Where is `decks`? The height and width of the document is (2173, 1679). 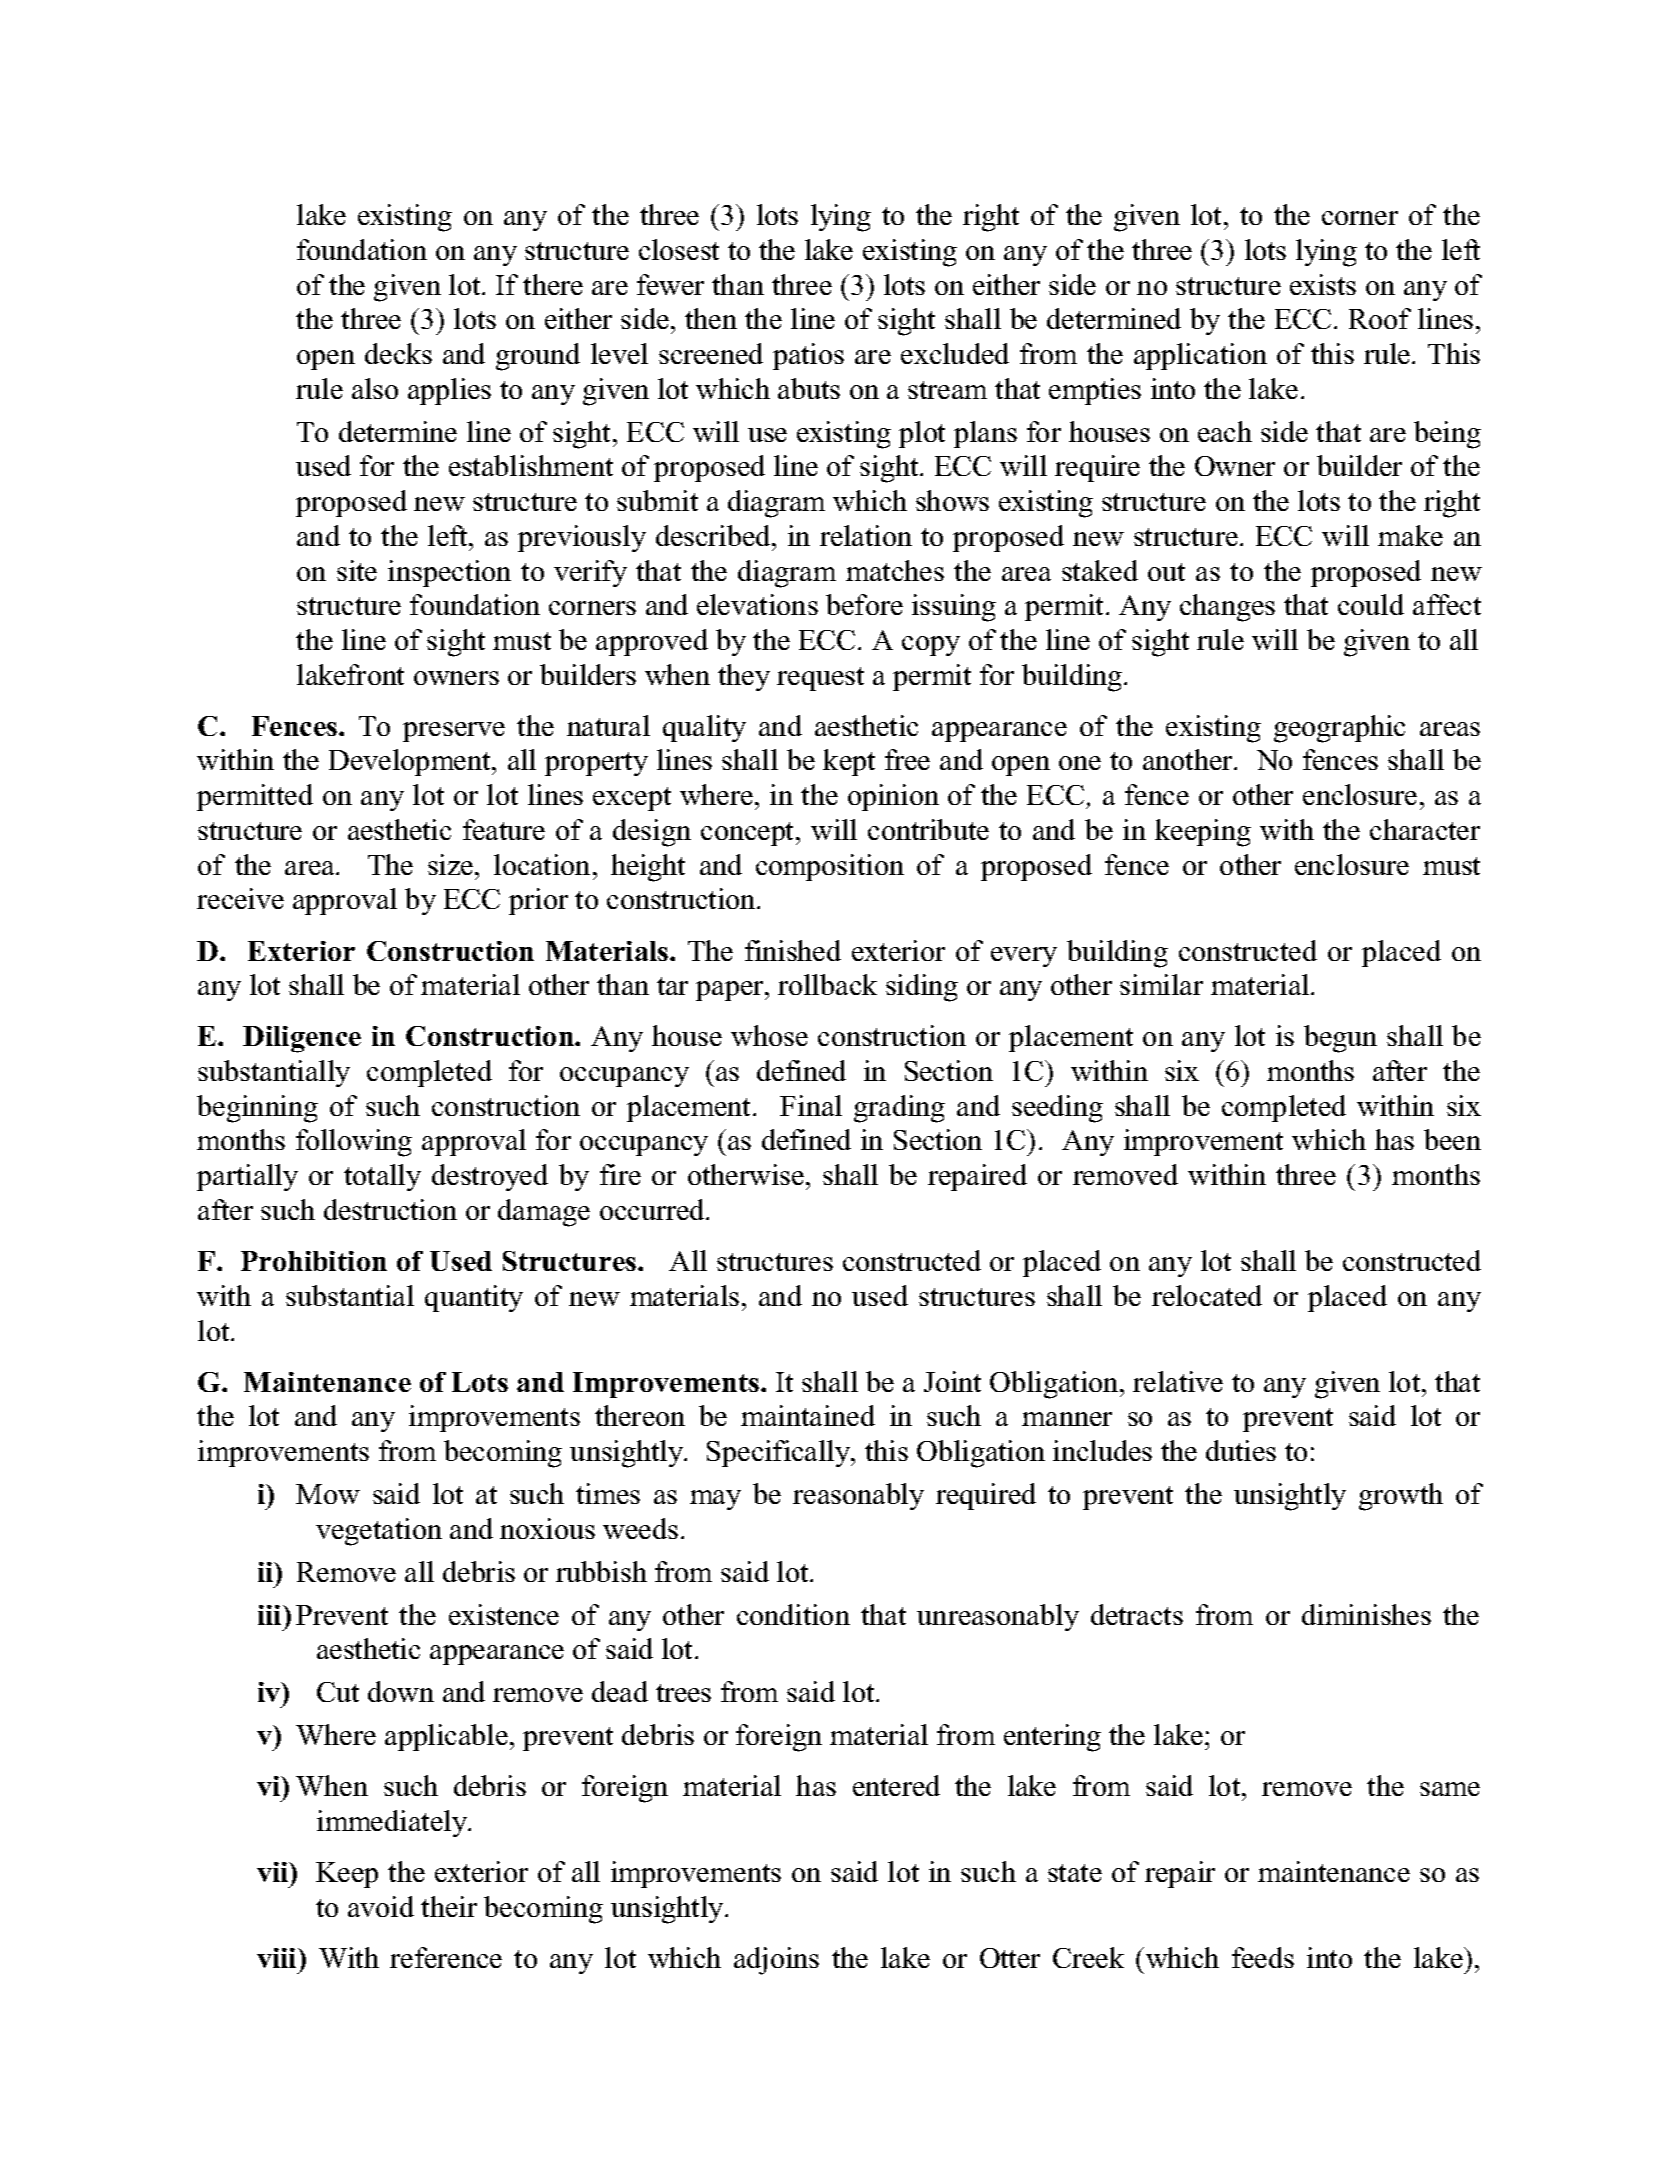 decks is located at coordinates (398, 353).
